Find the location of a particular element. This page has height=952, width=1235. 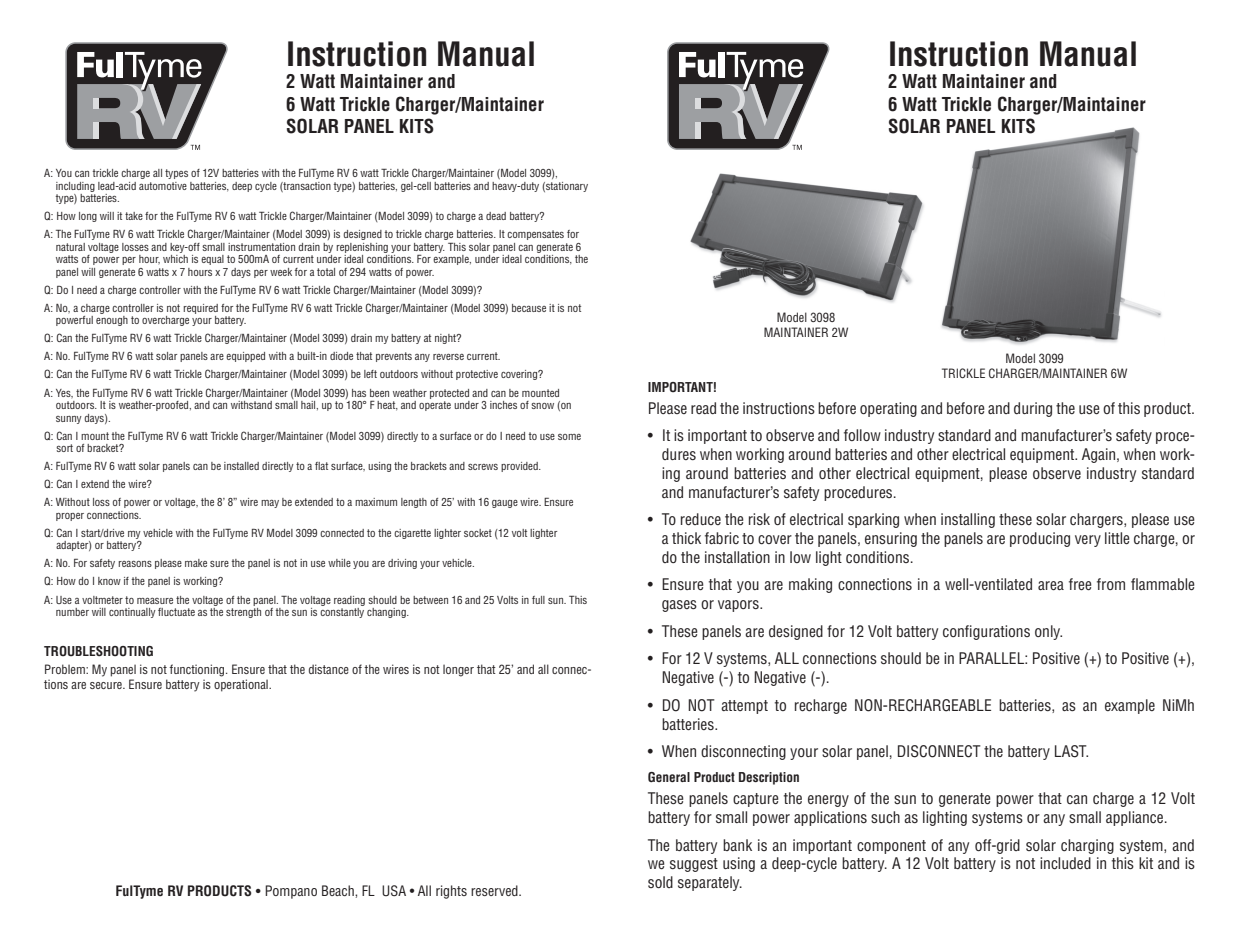

only is located at coordinates (1048, 632).
